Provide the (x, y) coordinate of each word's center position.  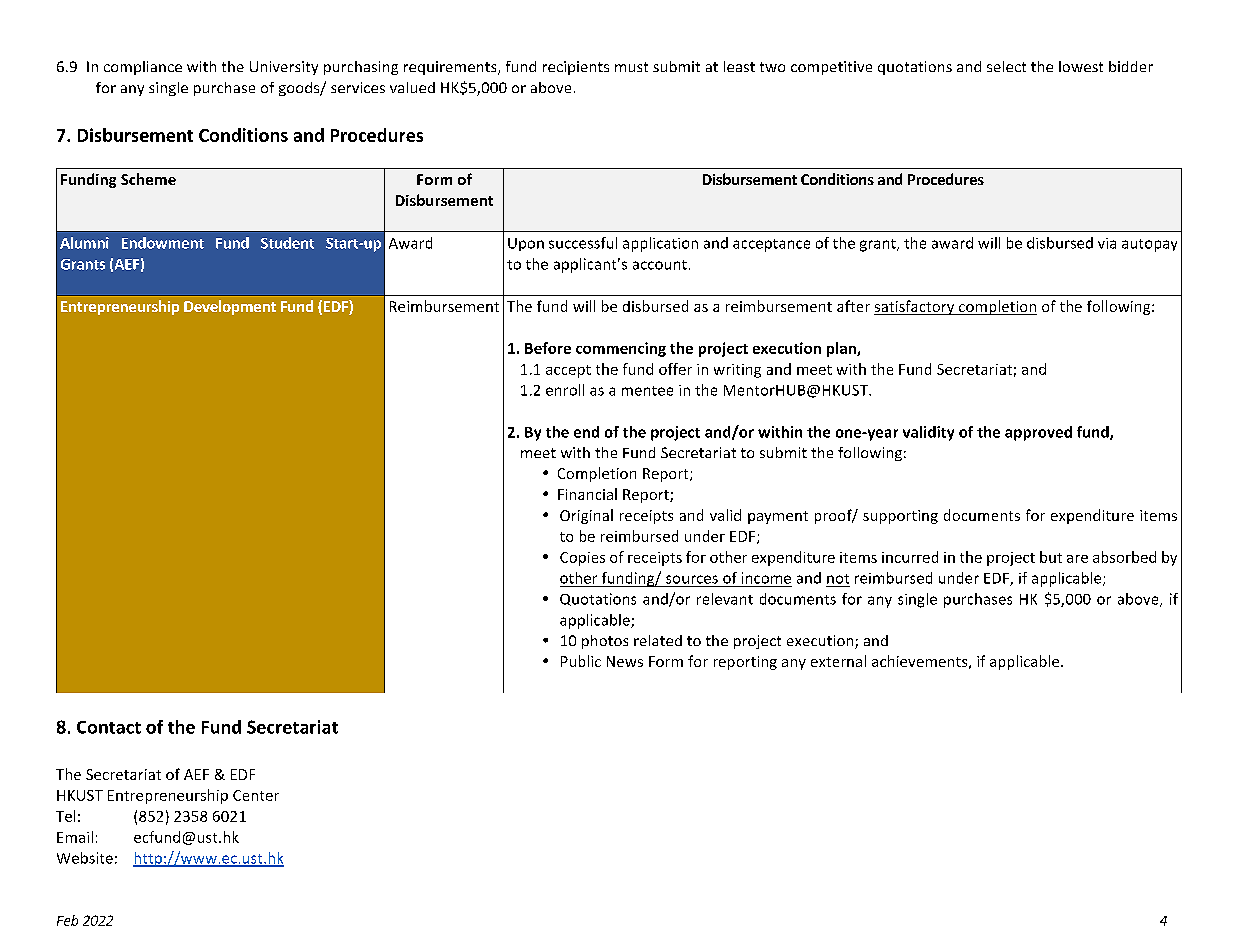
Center (256, 795)
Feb (67, 920)
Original (586, 516)
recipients (576, 68)
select (1006, 66)
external (838, 661)
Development (230, 307)
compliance (143, 68)
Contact (109, 727)
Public (581, 661)
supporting (900, 517)
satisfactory (915, 307)
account (660, 265)
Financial (587, 494)
